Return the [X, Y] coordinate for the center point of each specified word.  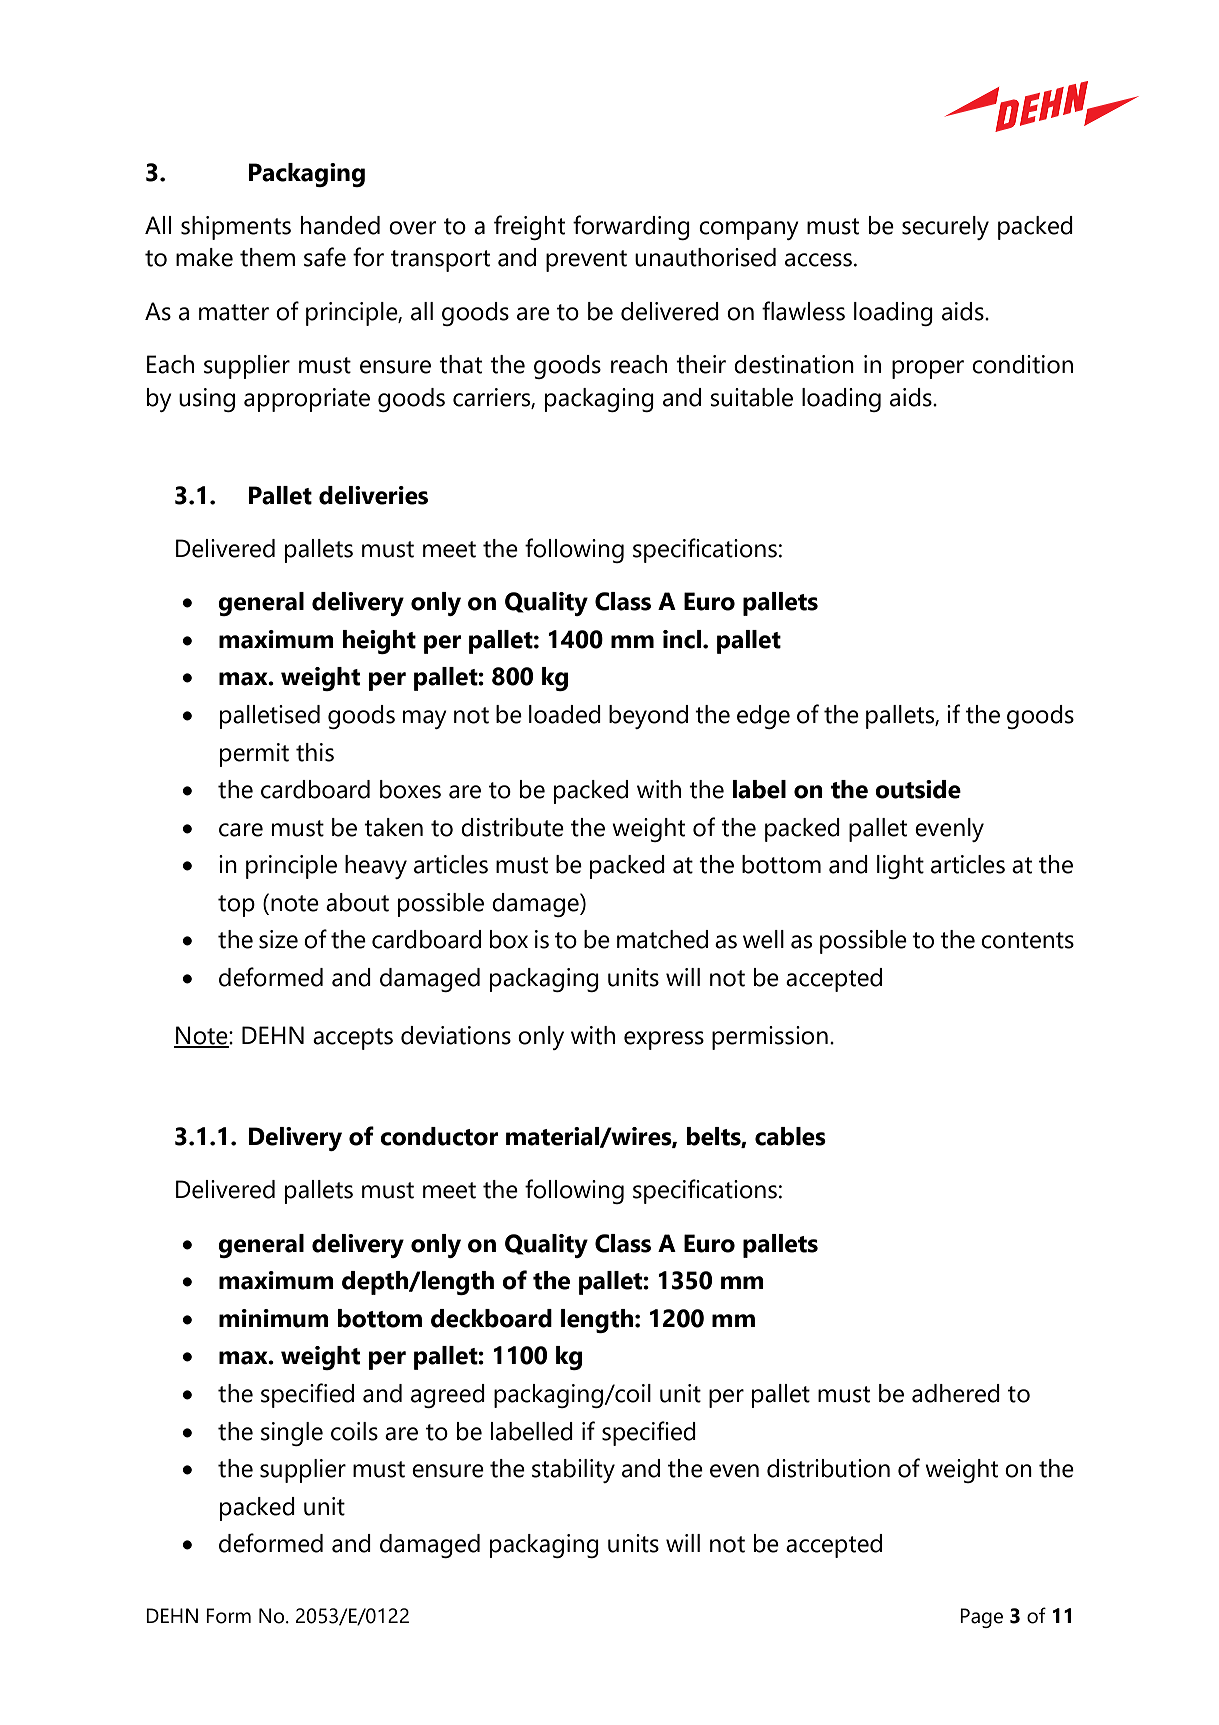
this [315, 752]
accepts [353, 1039]
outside [918, 789]
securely [945, 228]
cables [790, 1136]
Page [981, 1618]
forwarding [631, 227]
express [664, 1040]
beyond [648, 717]
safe [325, 257]
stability [573, 1471]
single [292, 1434]
